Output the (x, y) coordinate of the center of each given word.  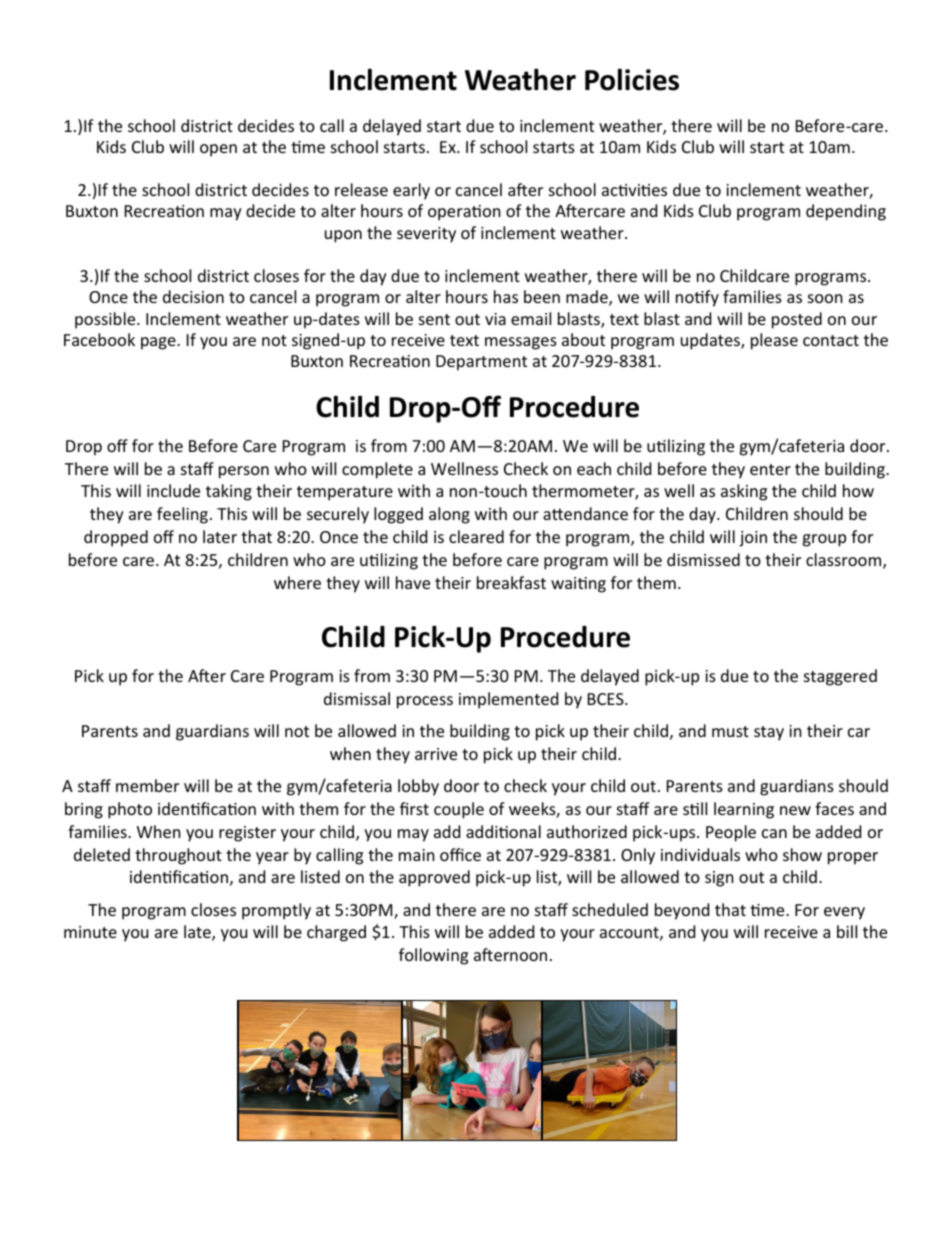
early (411, 191)
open (218, 150)
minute (90, 932)
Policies (632, 79)
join (753, 539)
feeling (182, 515)
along (449, 515)
